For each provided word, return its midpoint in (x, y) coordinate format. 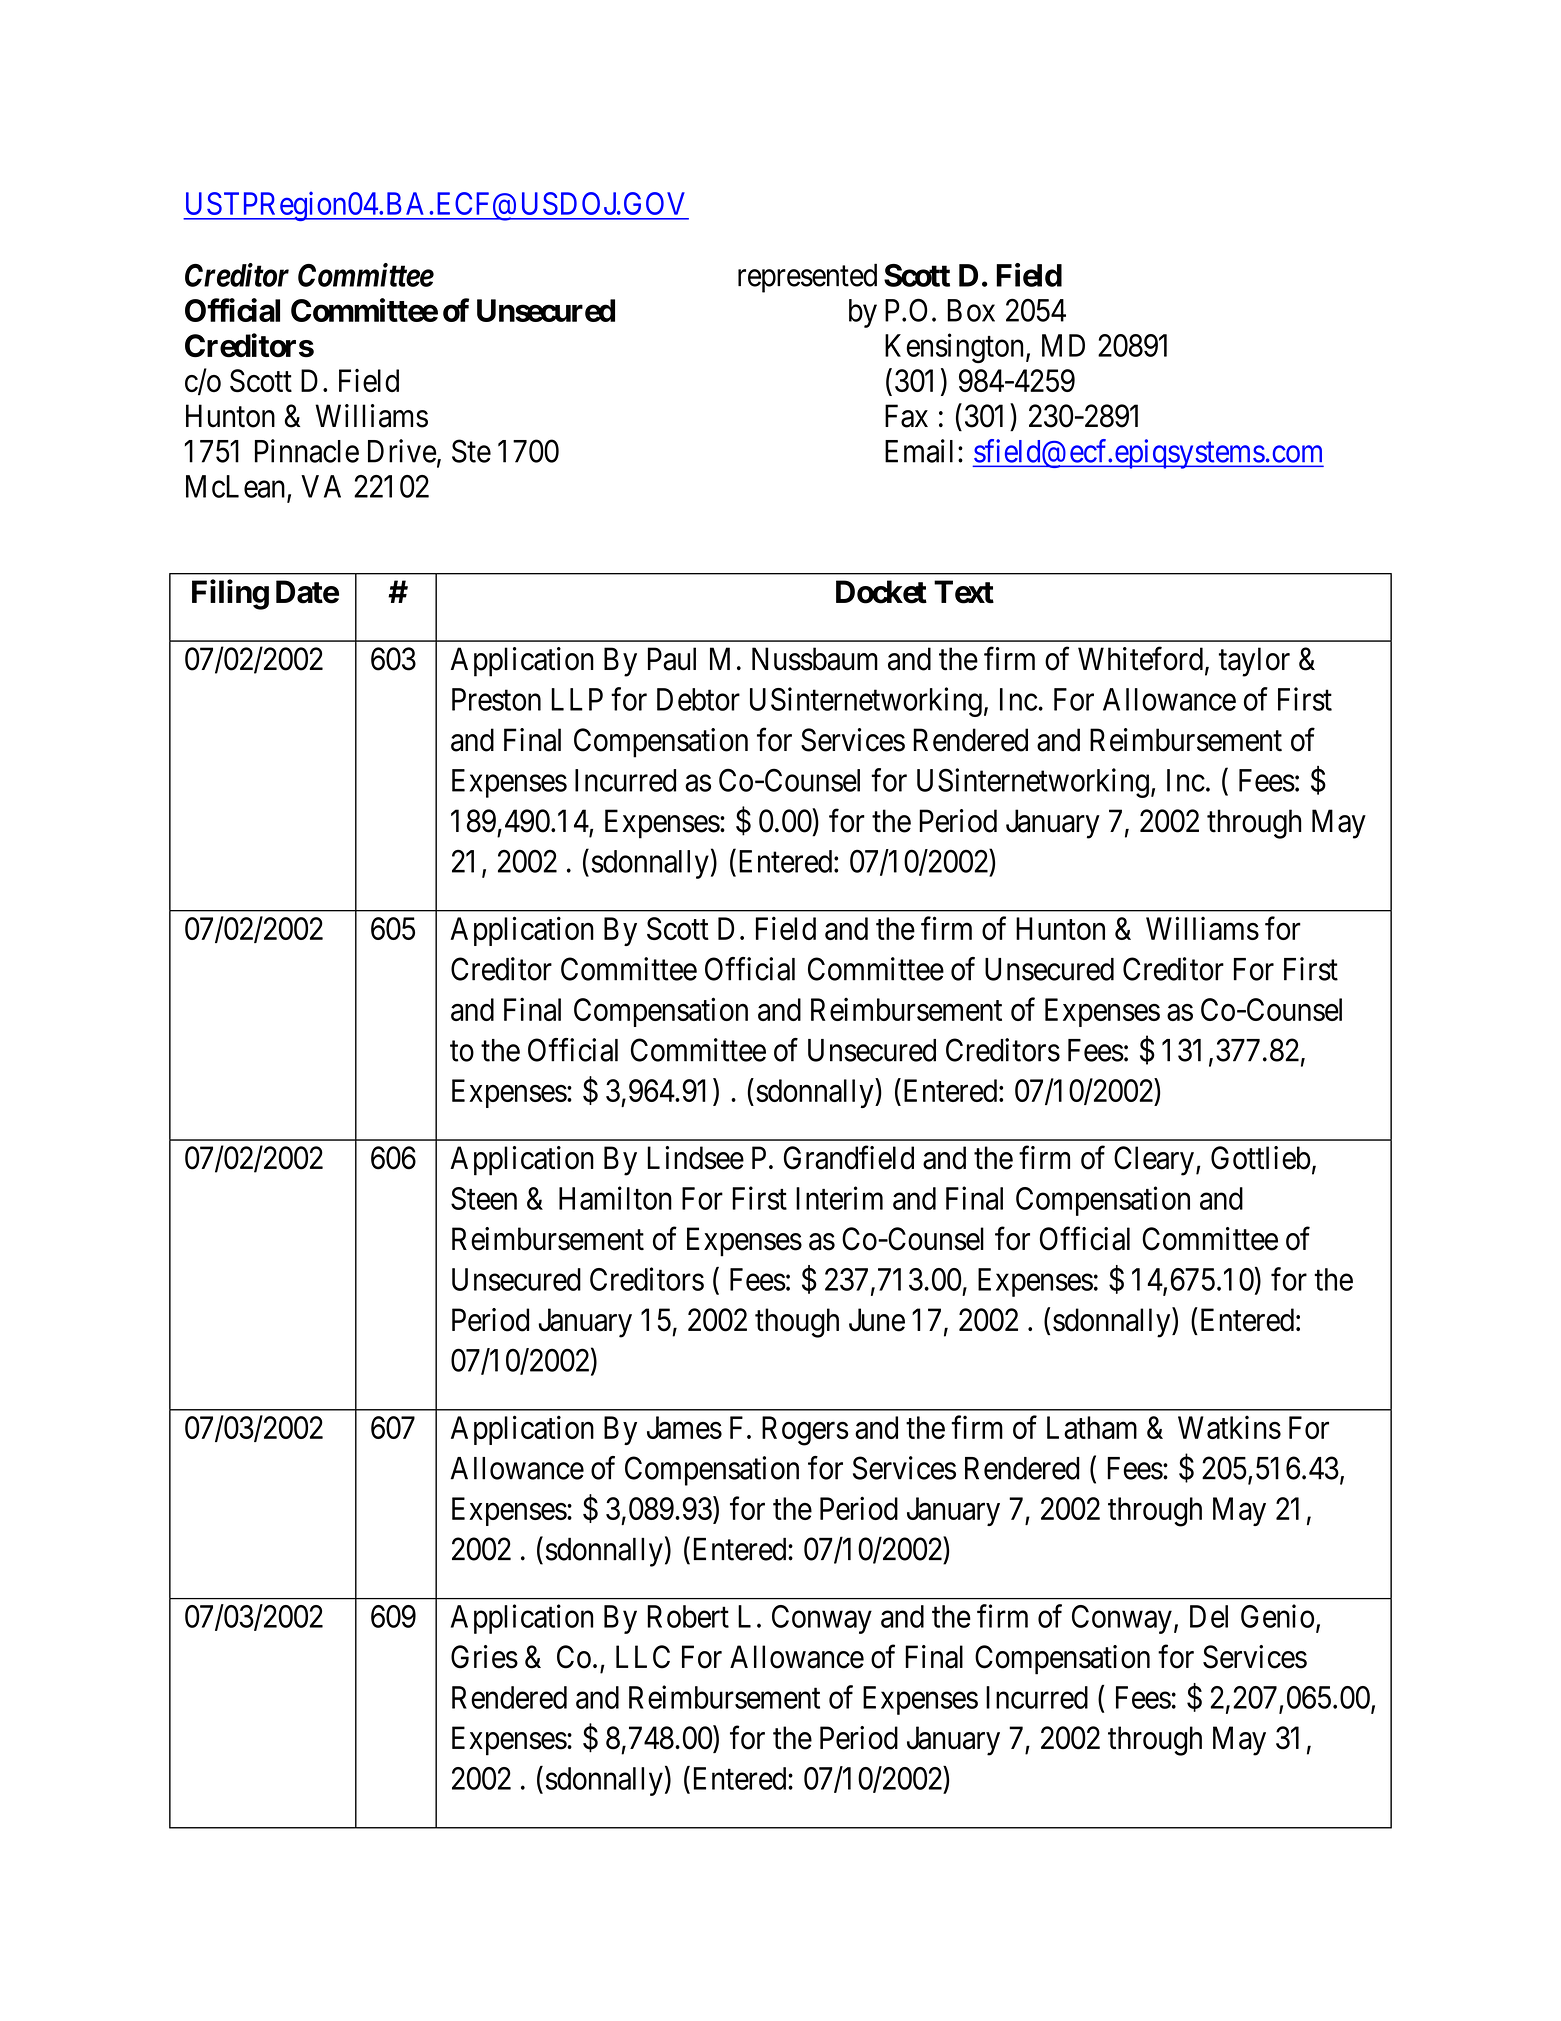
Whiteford (1140, 659)
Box (971, 310)
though (797, 1323)
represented (807, 278)
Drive (402, 451)
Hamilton (615, 1198)
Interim (839, 1198)
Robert (688, 1616)
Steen (484, 1198)
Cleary (1154, 1161)
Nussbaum (815, 659)
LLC (643, 1657)
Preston (496, 699)
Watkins (1229, 1427)
